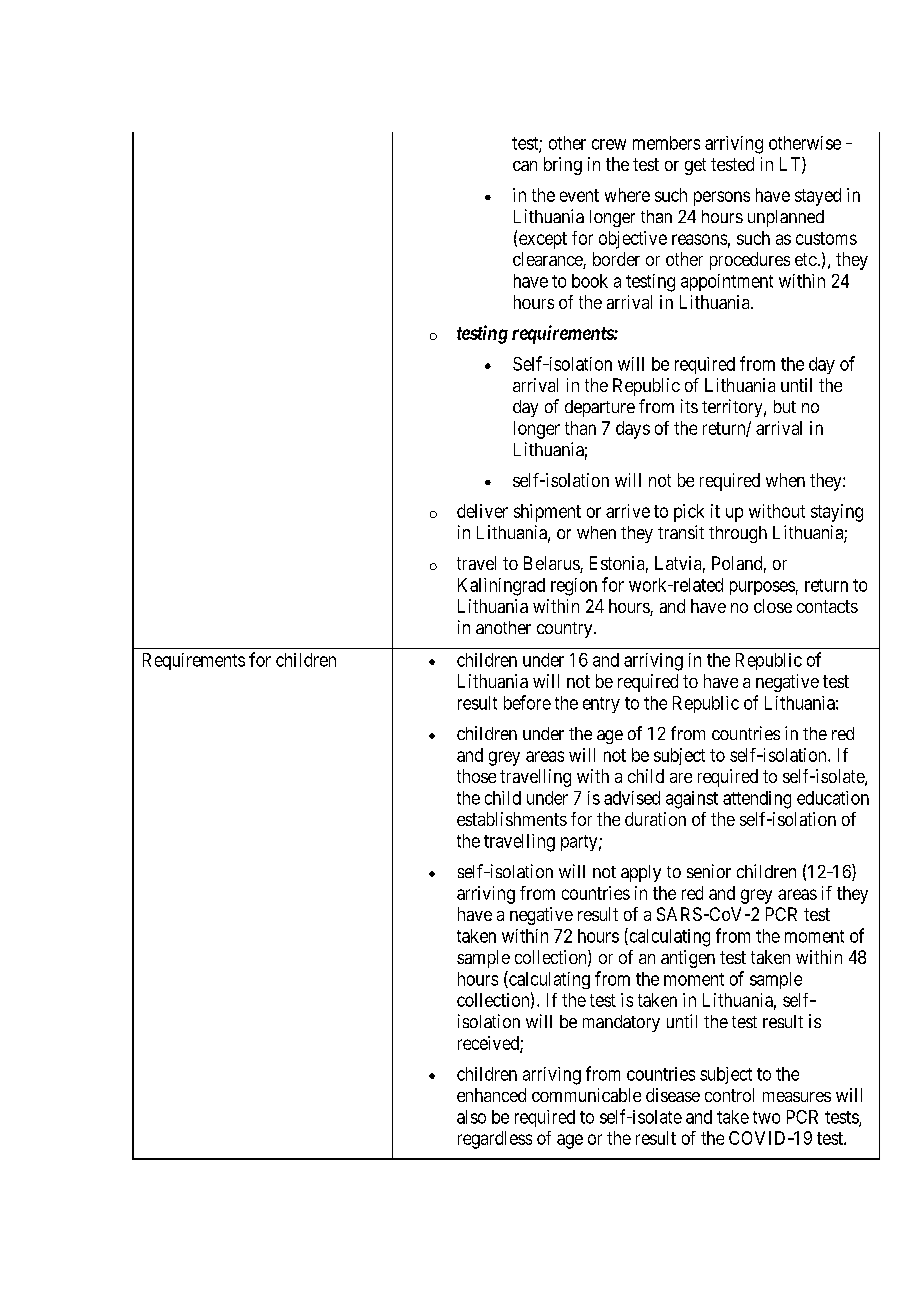 Image resolution: width=924 pixels, height=1308 pixels. What do you see at coordinates (527, 702) in the screenshot?
I see `before` at bounding box center [527, 702].
